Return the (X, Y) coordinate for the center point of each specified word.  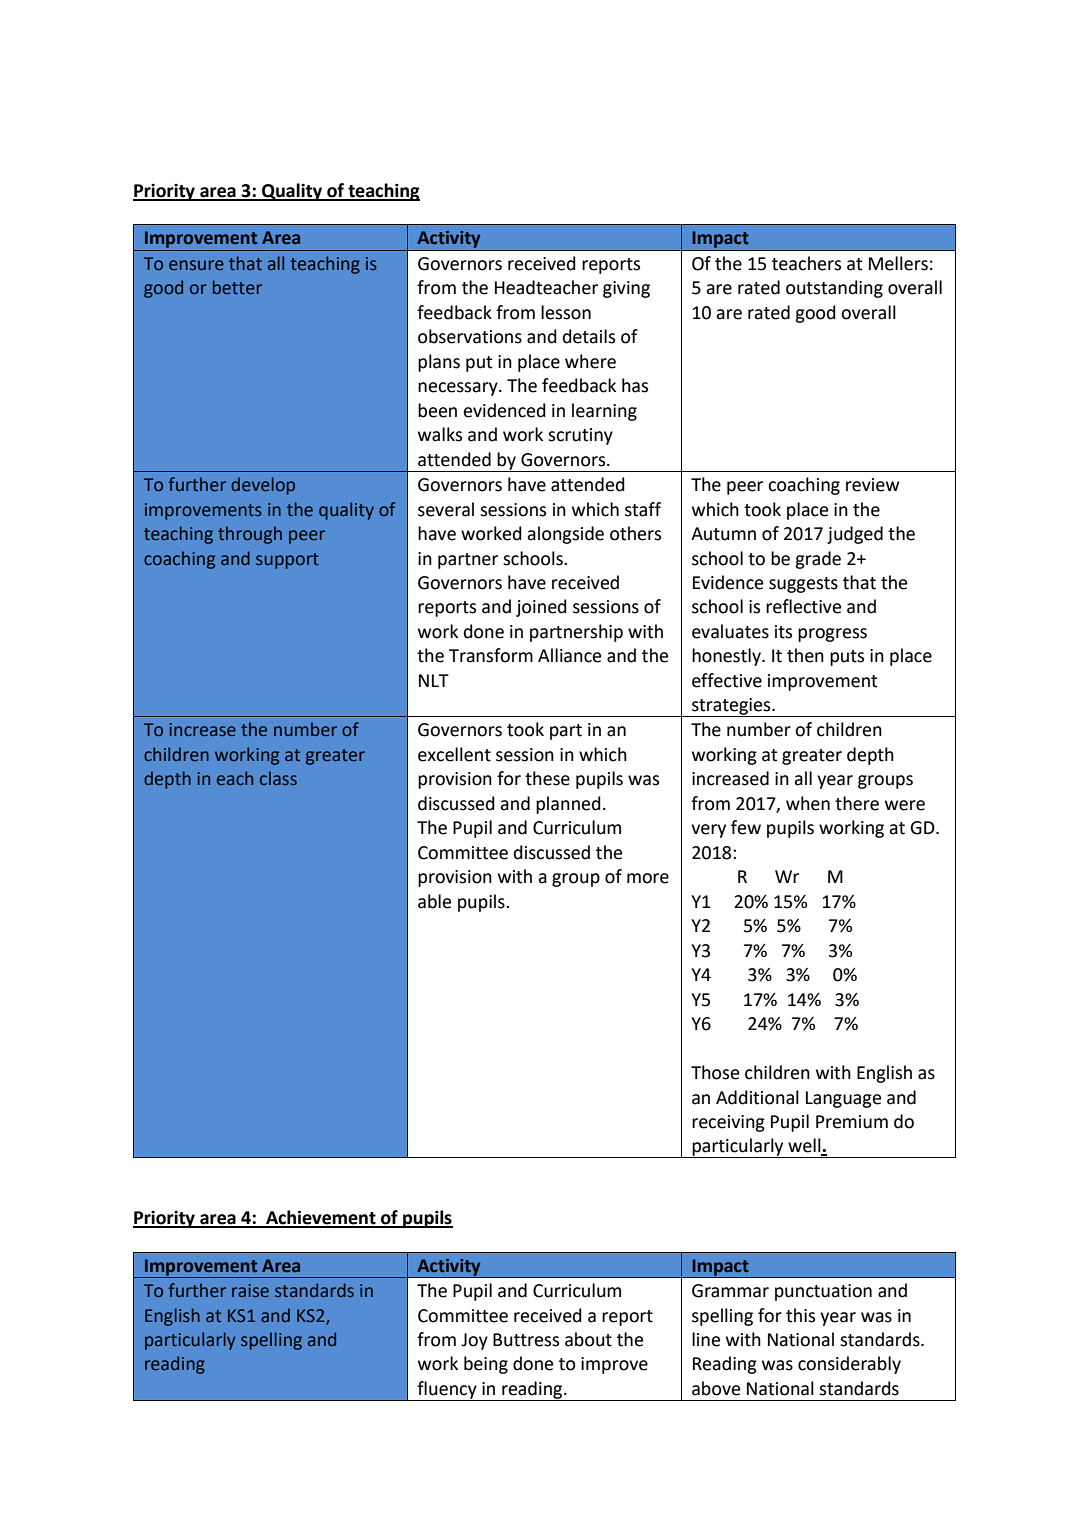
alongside (565, 535)
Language (843, 1099)
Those (715, 1072)
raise (250, 1290)
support (287, 561)
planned (568, 805)
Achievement (321, 1218)
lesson (566, 312)
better (237, 287)
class (278, 778)
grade (818, 560)
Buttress (526, 1340)
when (808, 803)
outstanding (834, 289)
